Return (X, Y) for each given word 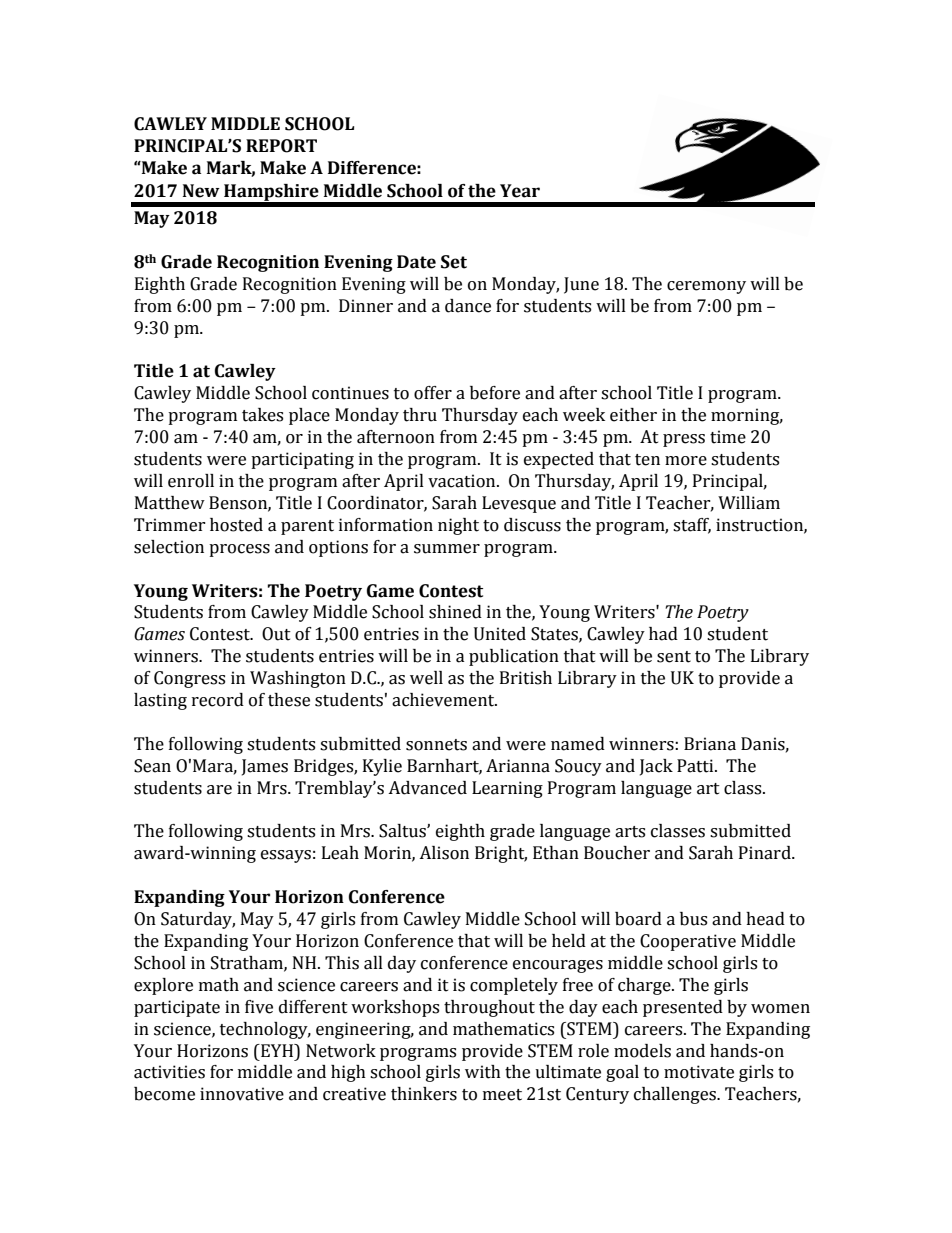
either (633, 415)
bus (693, 919)
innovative (242, 1094)
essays (286, 856)
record (218, 700)
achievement (444, 700)
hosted (236, 525)
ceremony (706, 287)
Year (520, 191)
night (458, 526)
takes (262, 415)
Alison (444, 853)
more (686, 461)
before (495, 393)
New (201, 191)
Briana (710, 744)
